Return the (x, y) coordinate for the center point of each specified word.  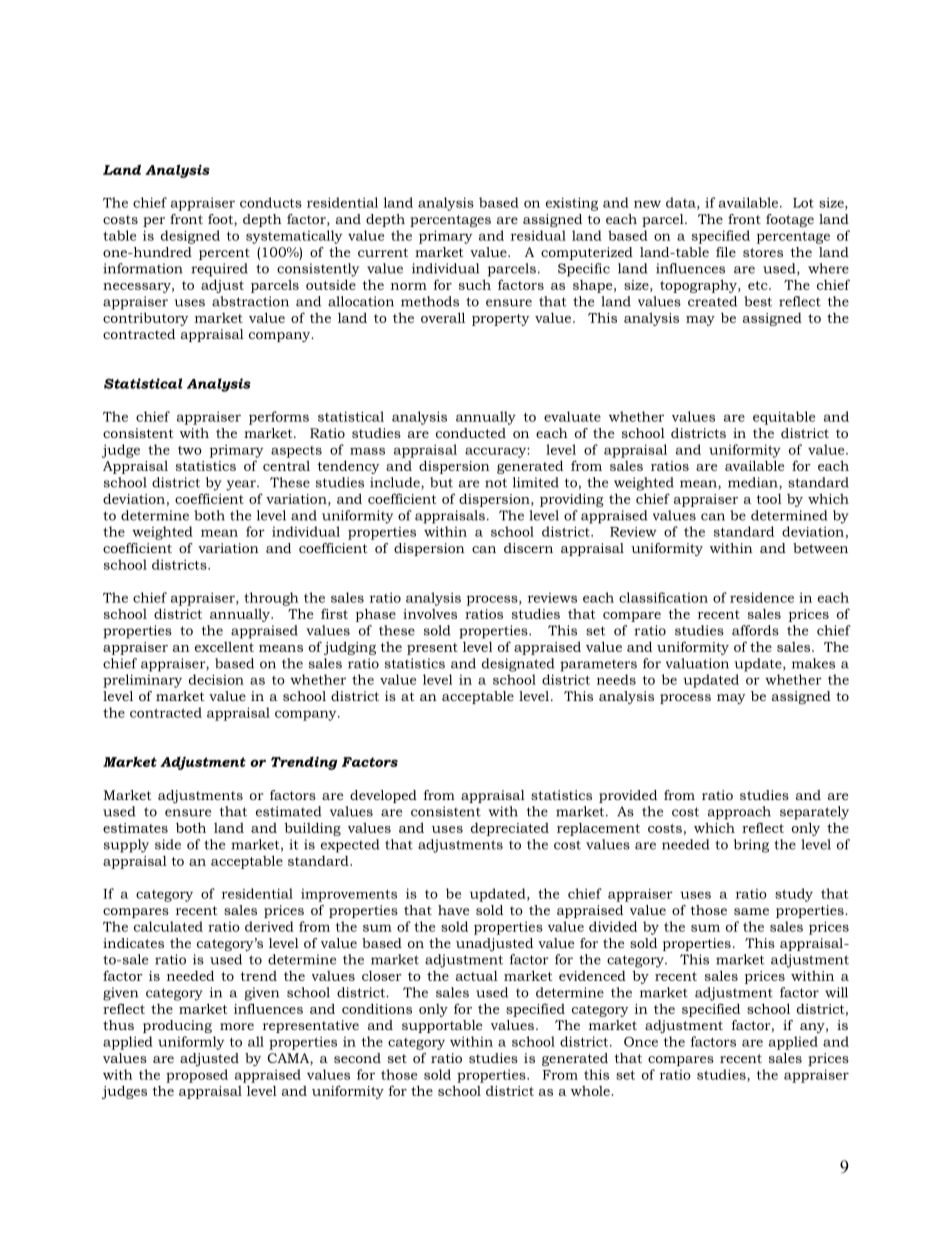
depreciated (510, 829)
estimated (288, 811)
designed (190, 237)
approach (739, 813)
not (496, 483)
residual (538, 235)
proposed (197, 1076)
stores (763, 252)
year (242, 485)
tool (769, 499)
